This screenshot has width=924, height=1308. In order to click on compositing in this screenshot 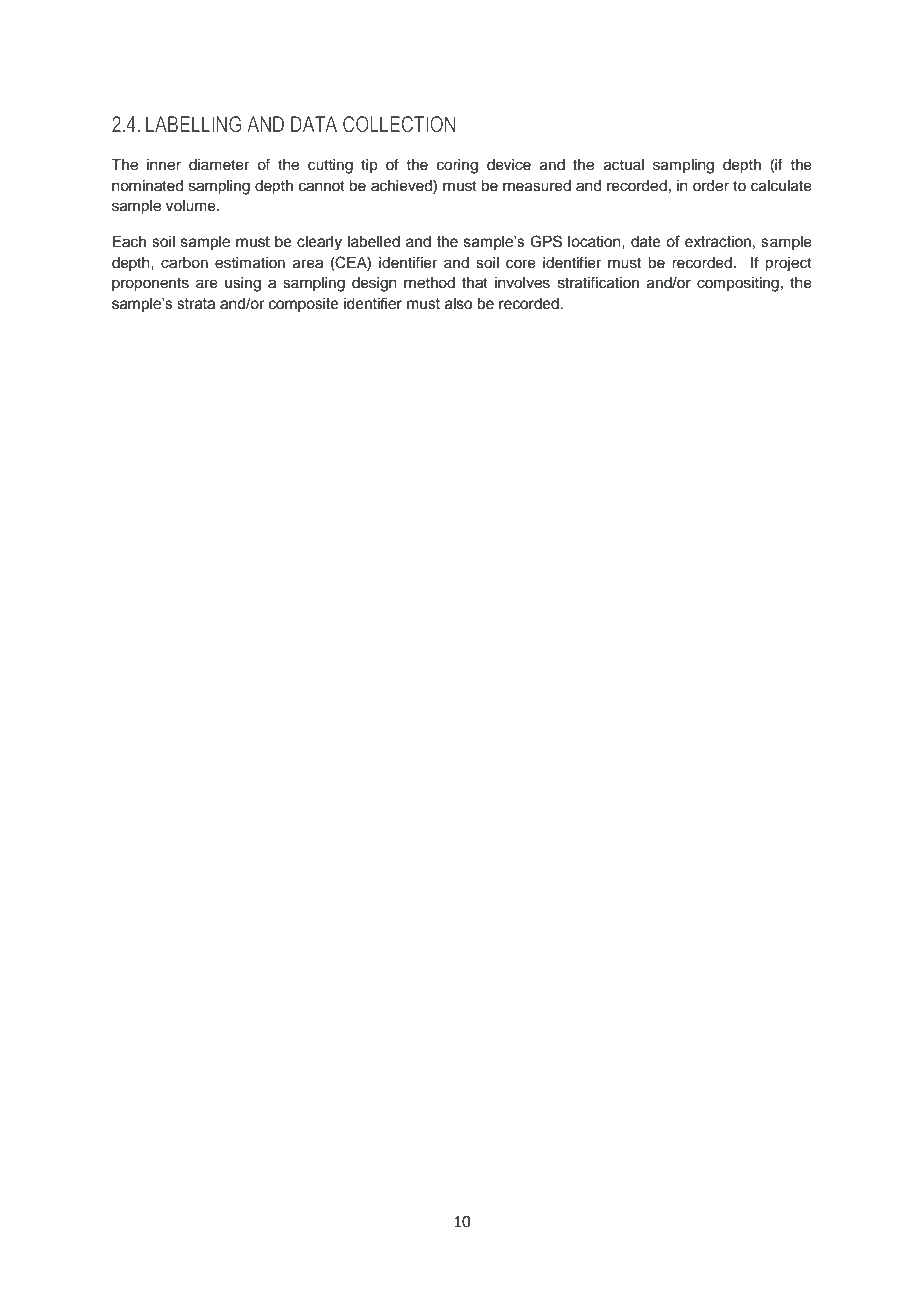, I will do `click(738, 284)`.
